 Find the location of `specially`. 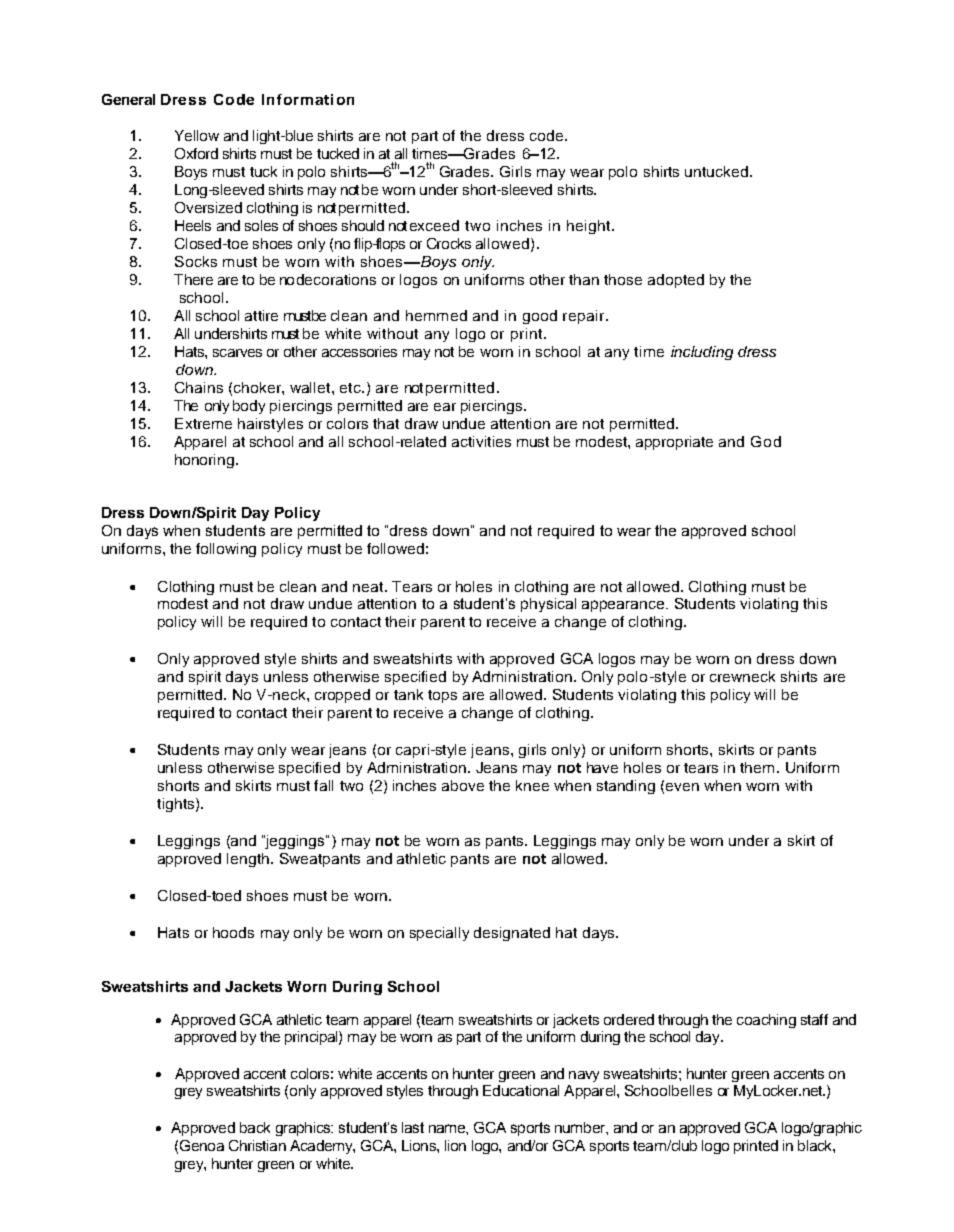

specially is located at coordinates (439, 934).
